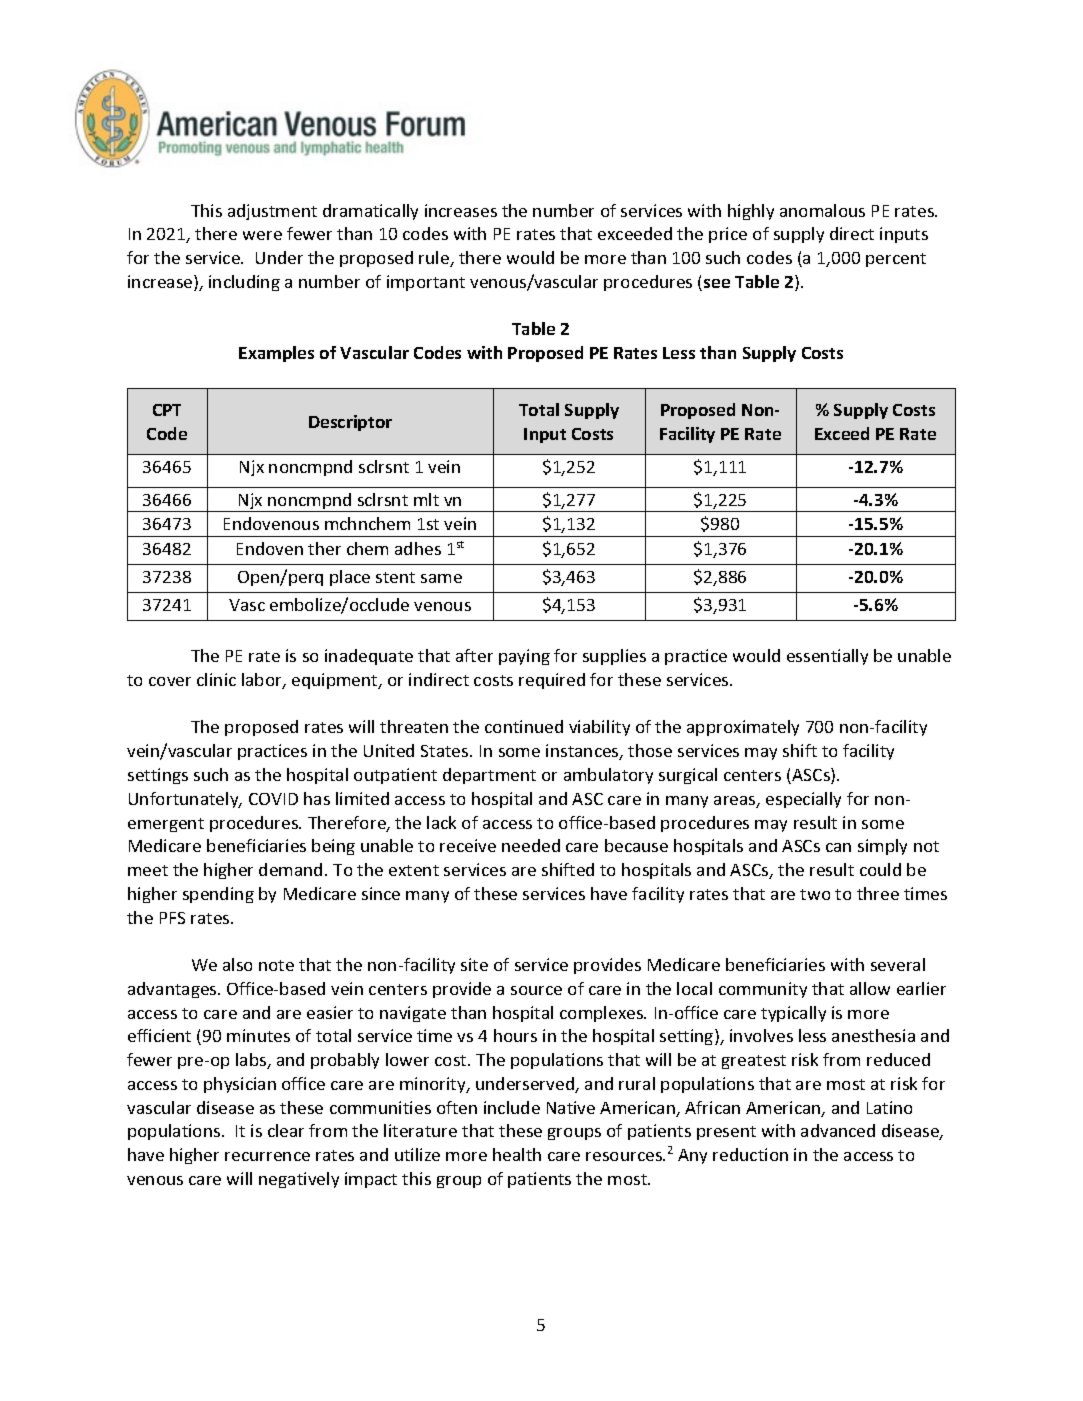 The image size is (1083, 1401). What do you see at coordinates (262, 235) in the page?
I see `were` at bounding box center [262, 235].
